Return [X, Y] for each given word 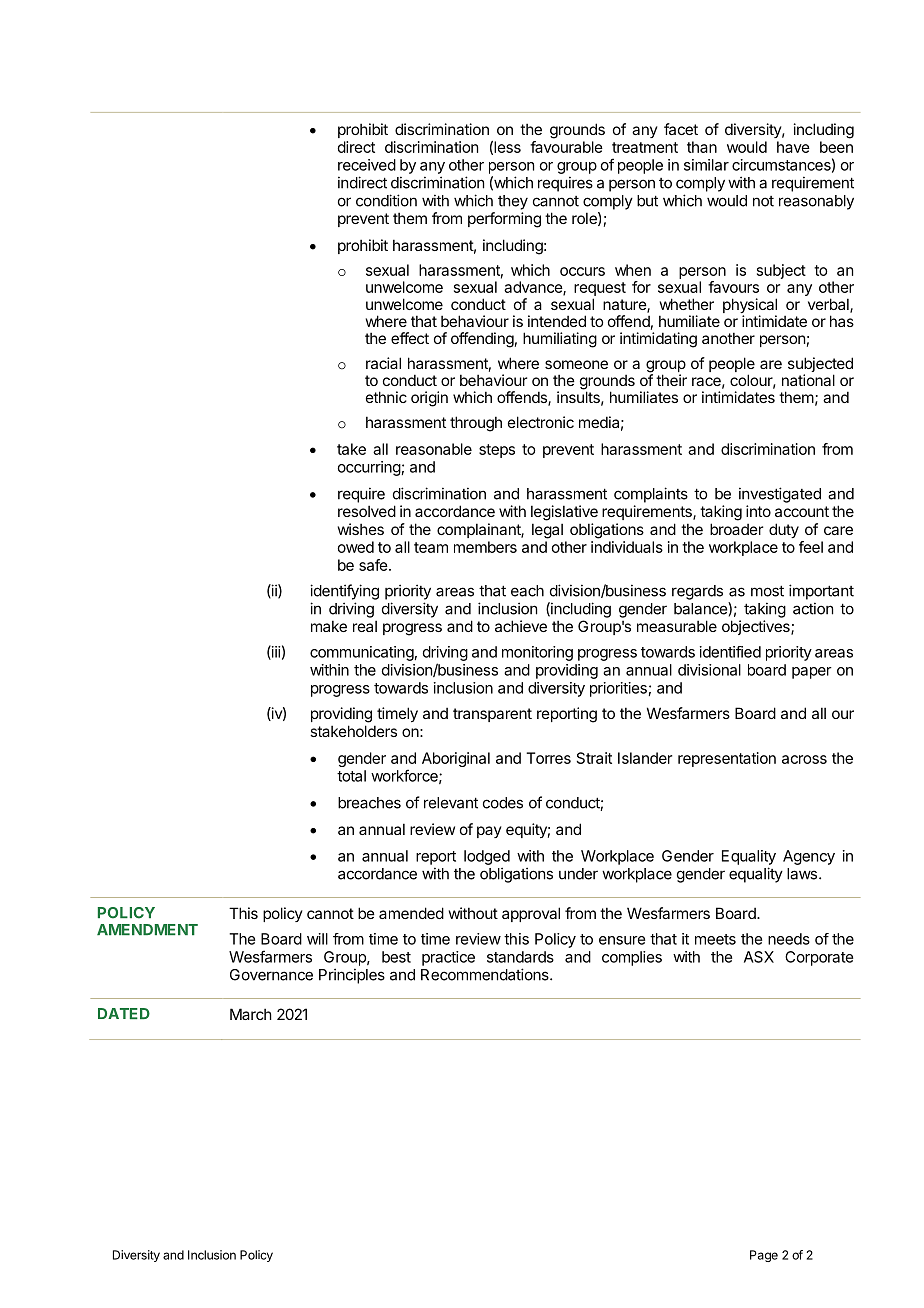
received [367, 165]
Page [764, 1256]
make [329, 626]
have [793, 147]
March [251, 1014]
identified [730, 652]
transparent [492, 715]
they [513, 202]
